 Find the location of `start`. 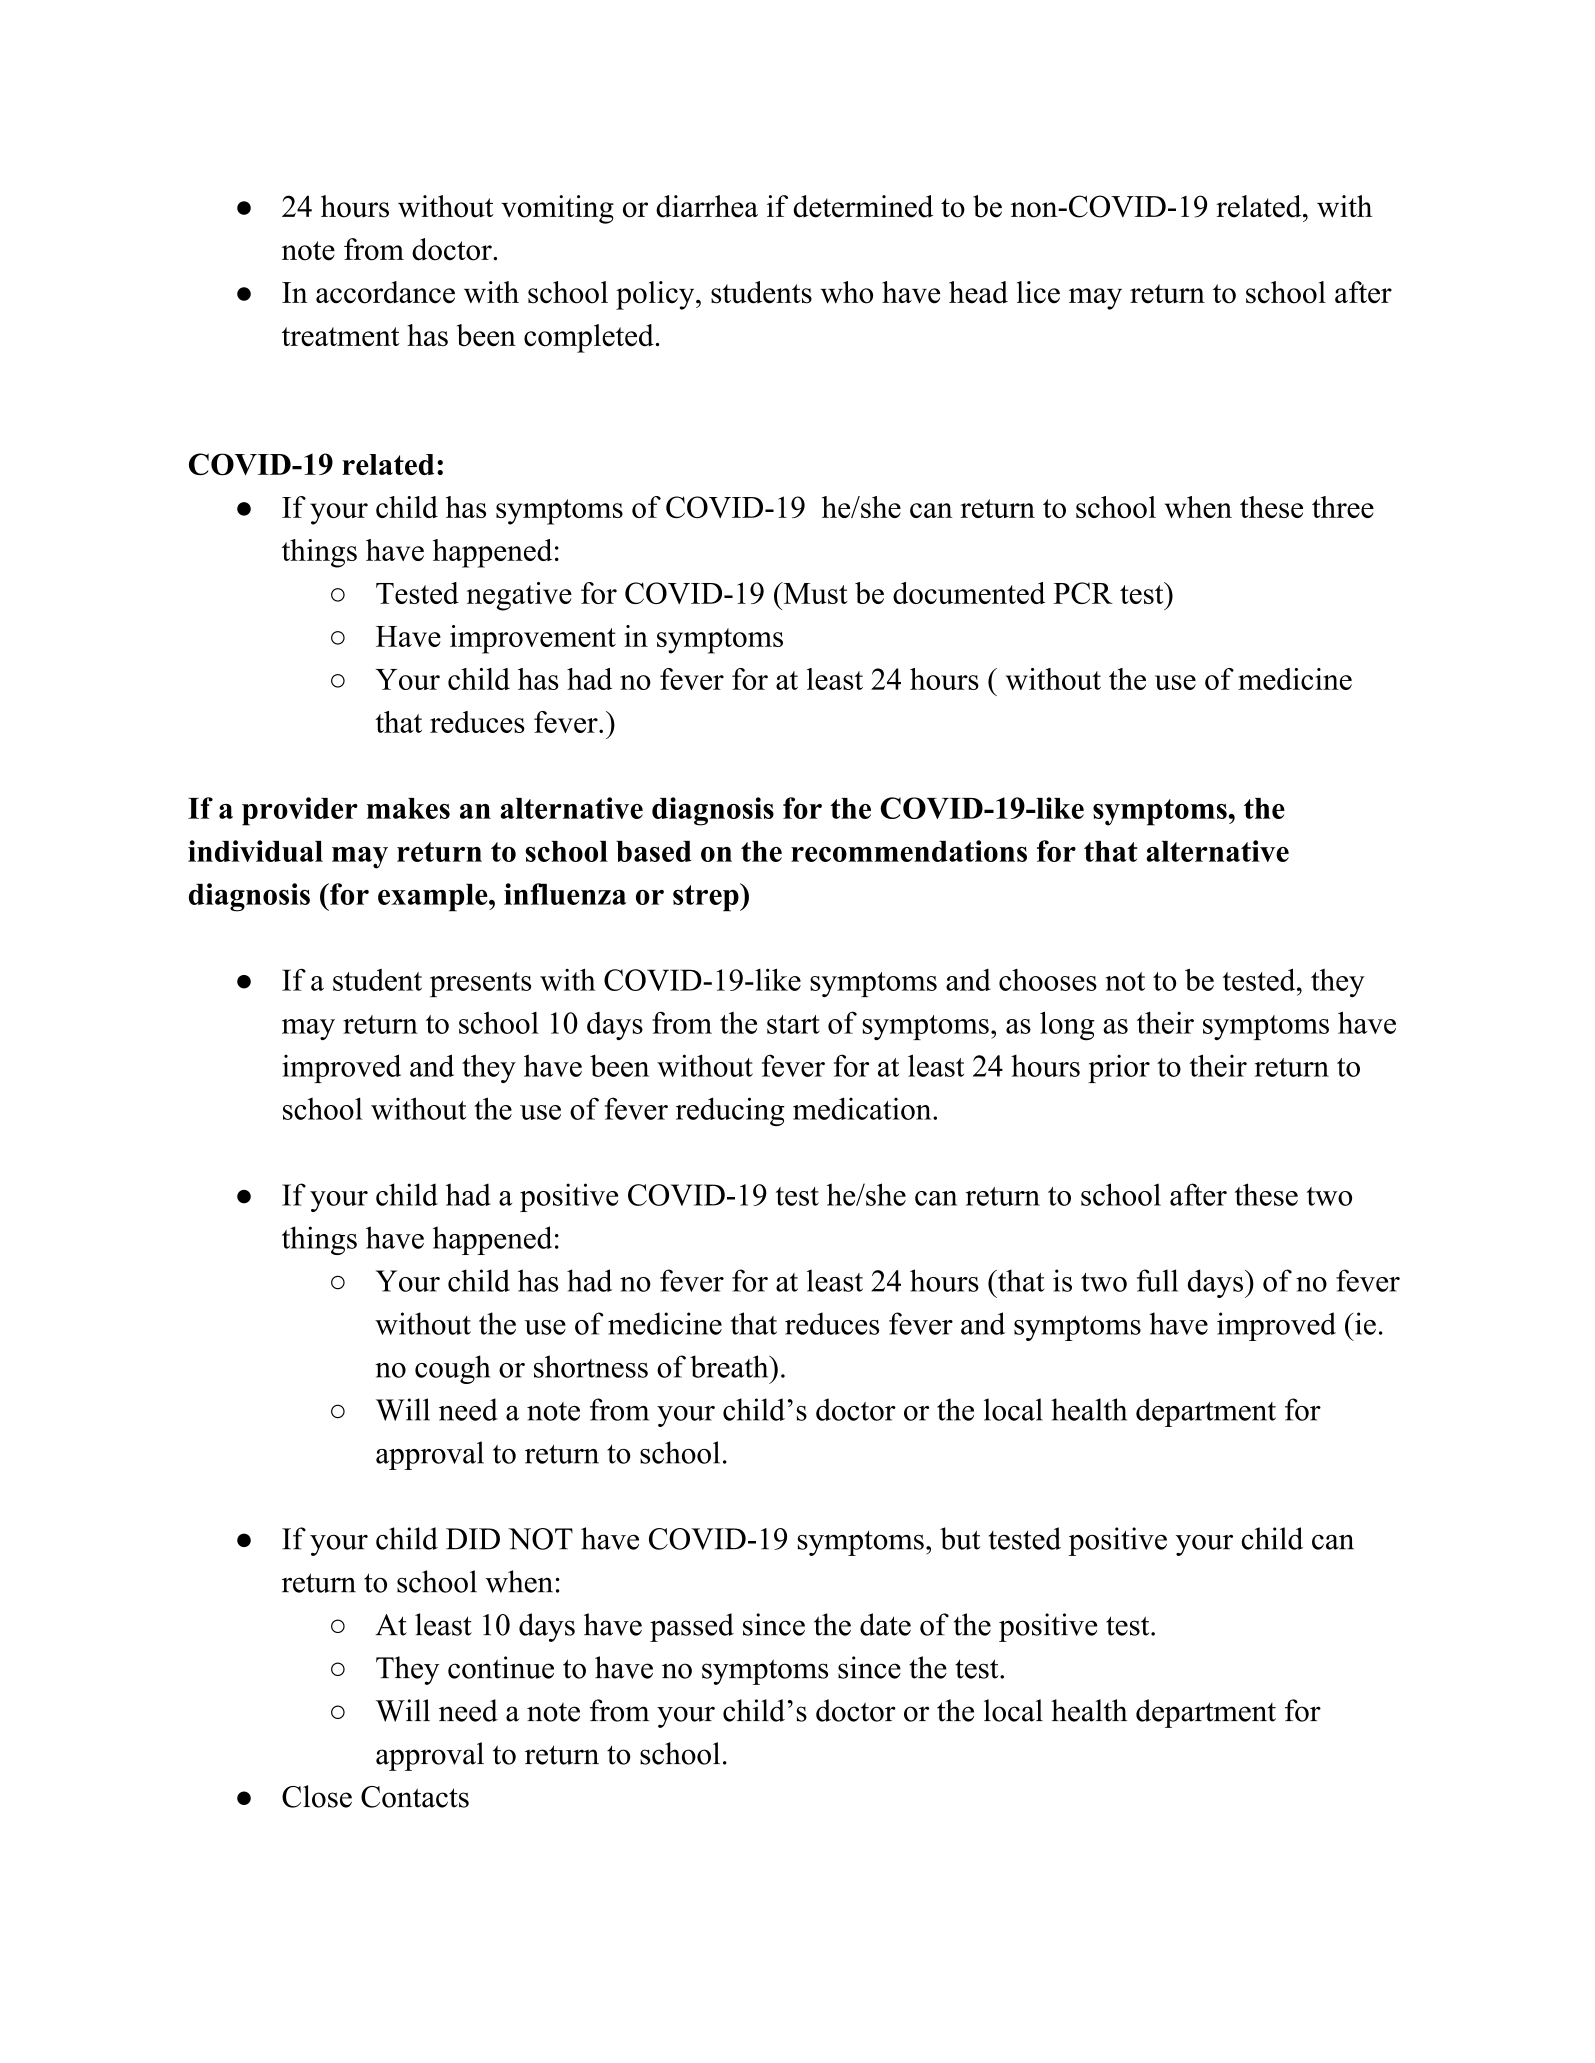

start is located at coordinates (793, 1024).
